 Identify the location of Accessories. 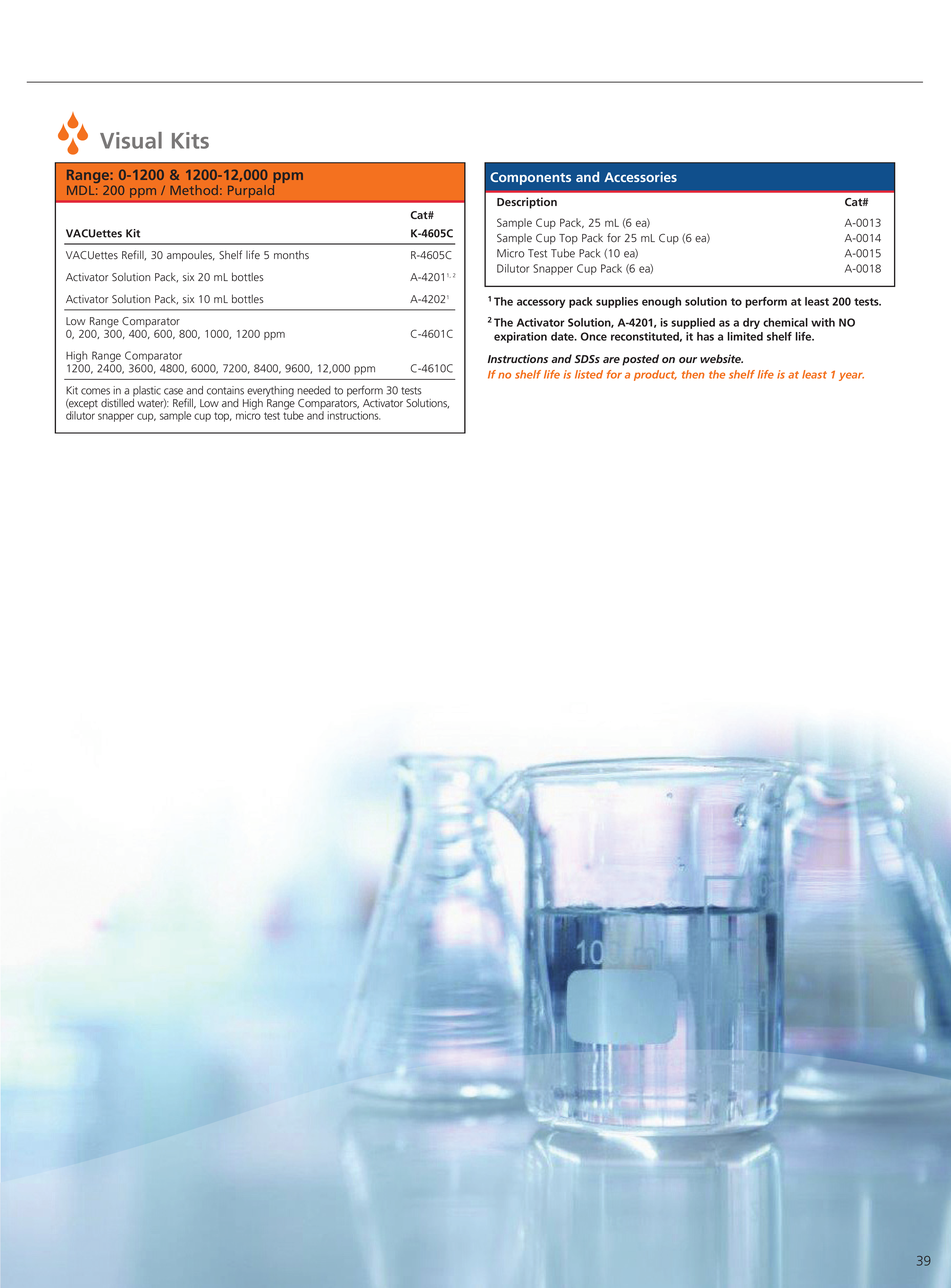
(640, 177).
